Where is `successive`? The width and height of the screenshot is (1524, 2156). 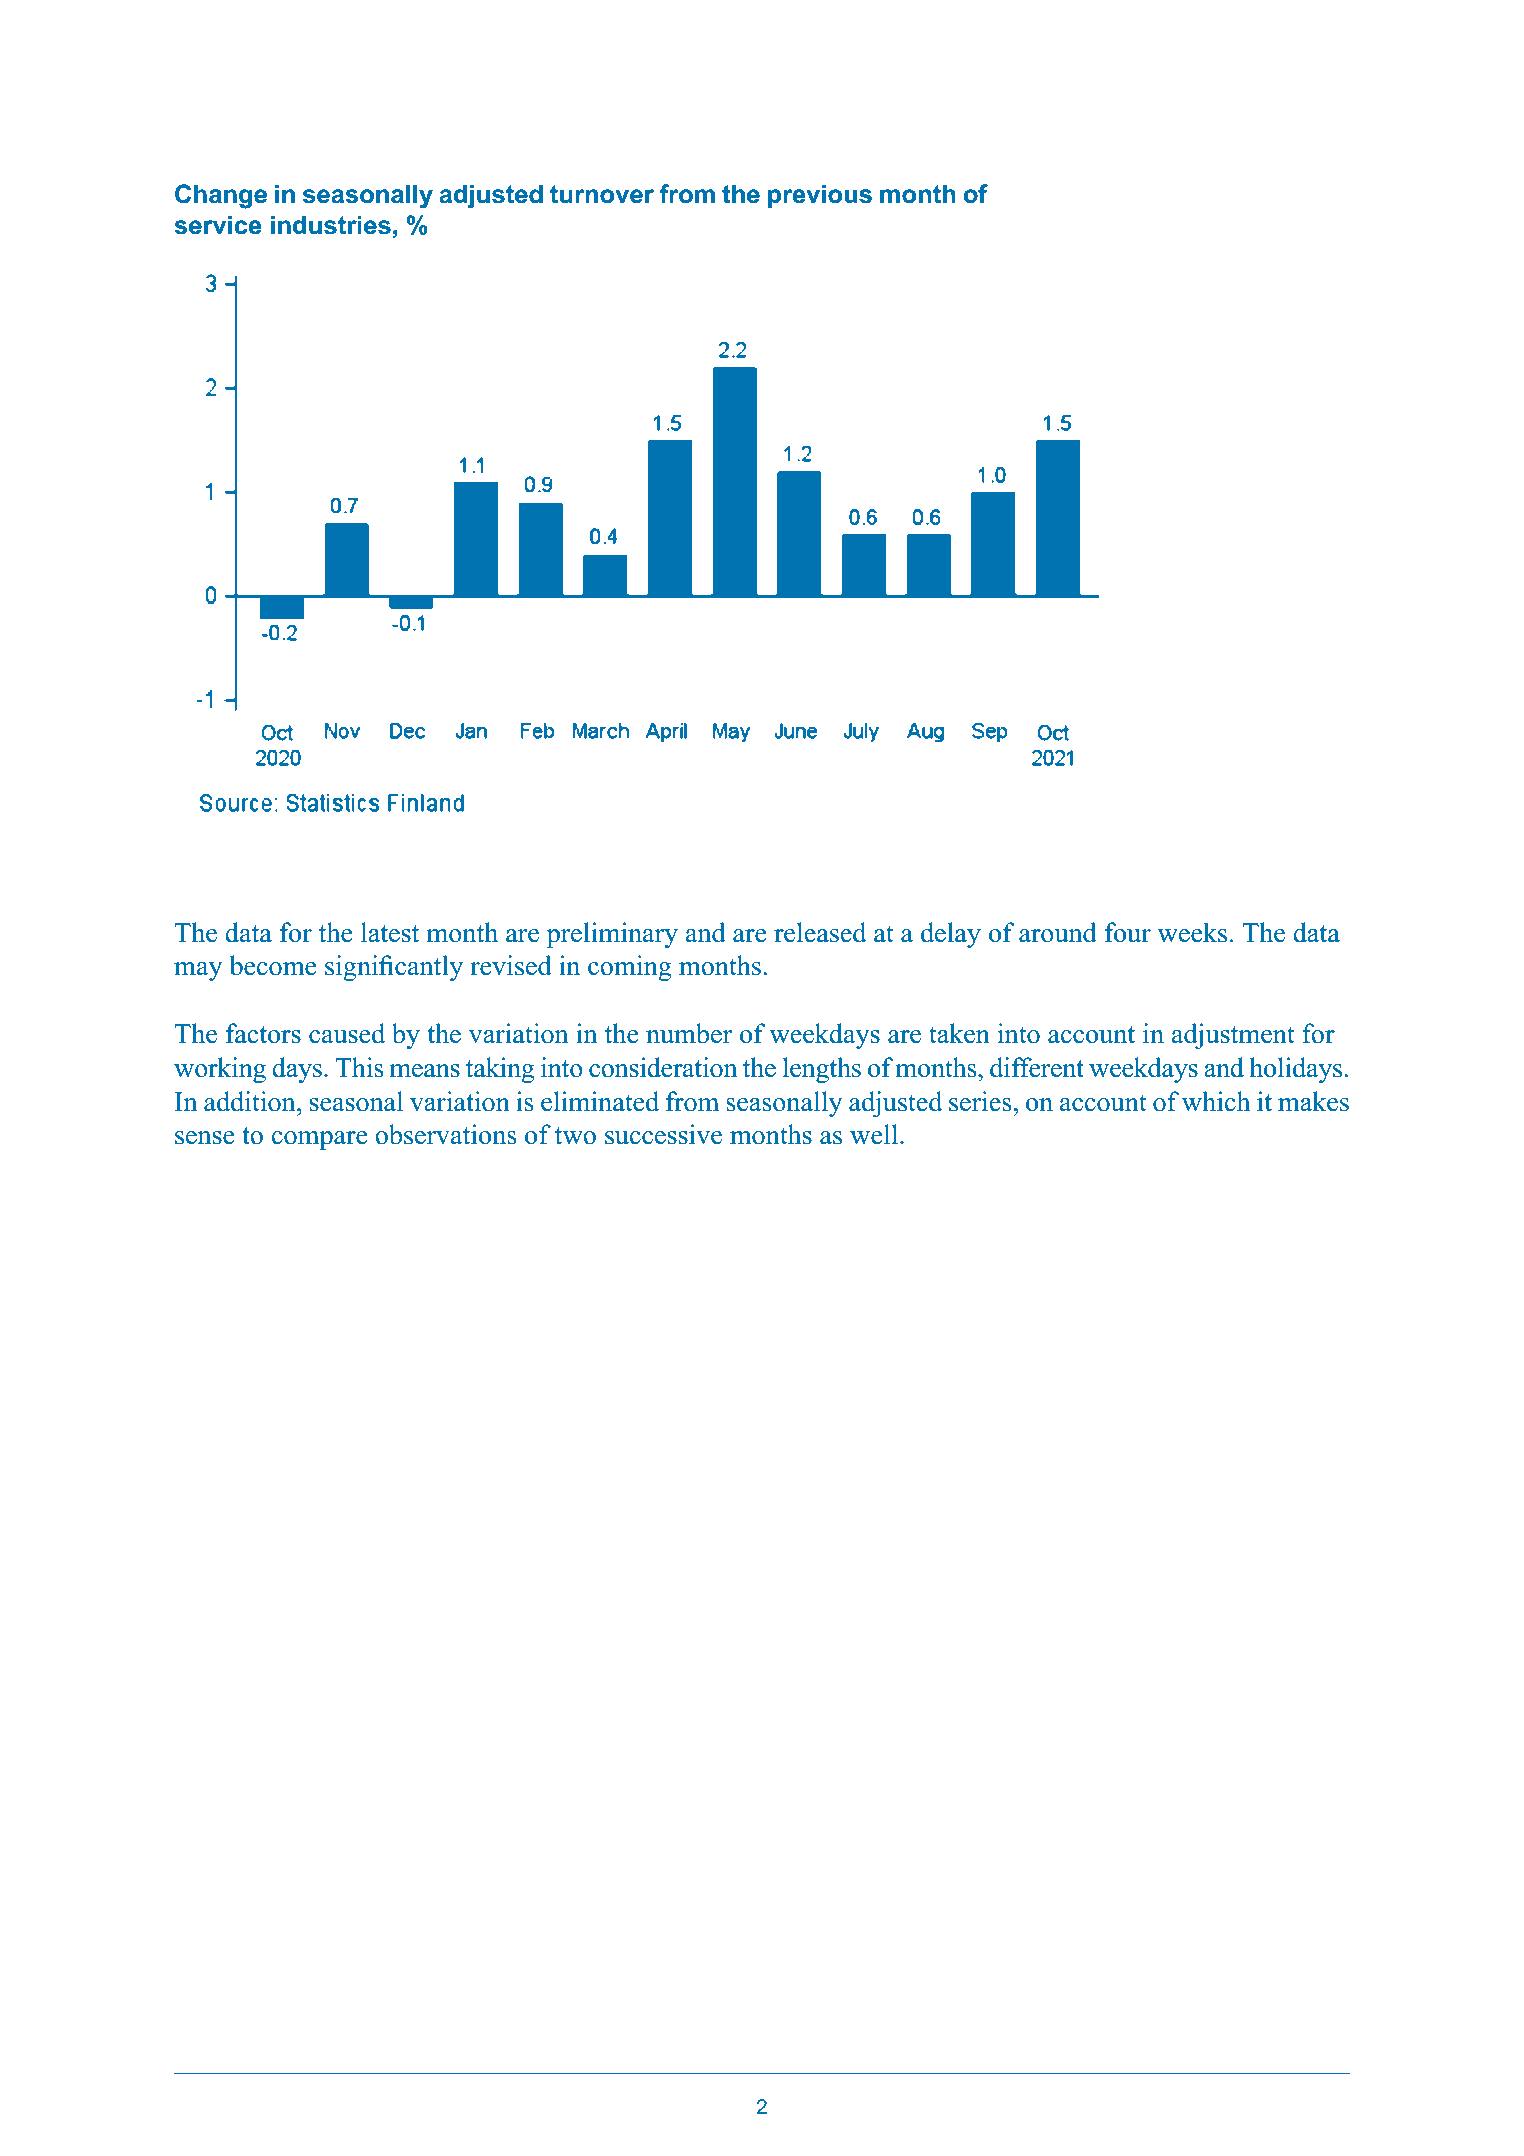
successive is located at coordinates (663, 1134).
